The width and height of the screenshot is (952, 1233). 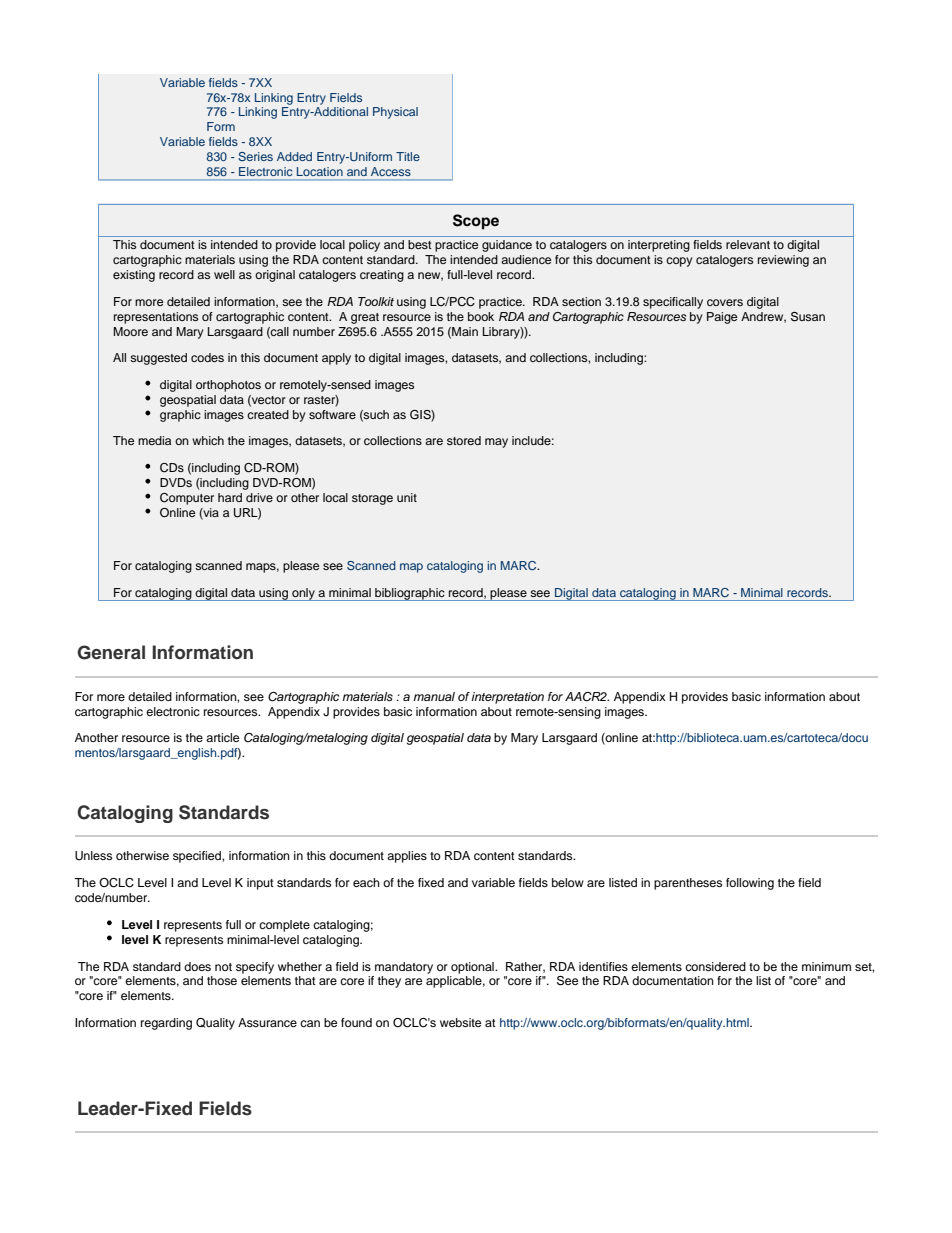 What do you see at coordinates (460, 1022) in the screenshot?
I see `website` at bounding box center [460, 1022].
